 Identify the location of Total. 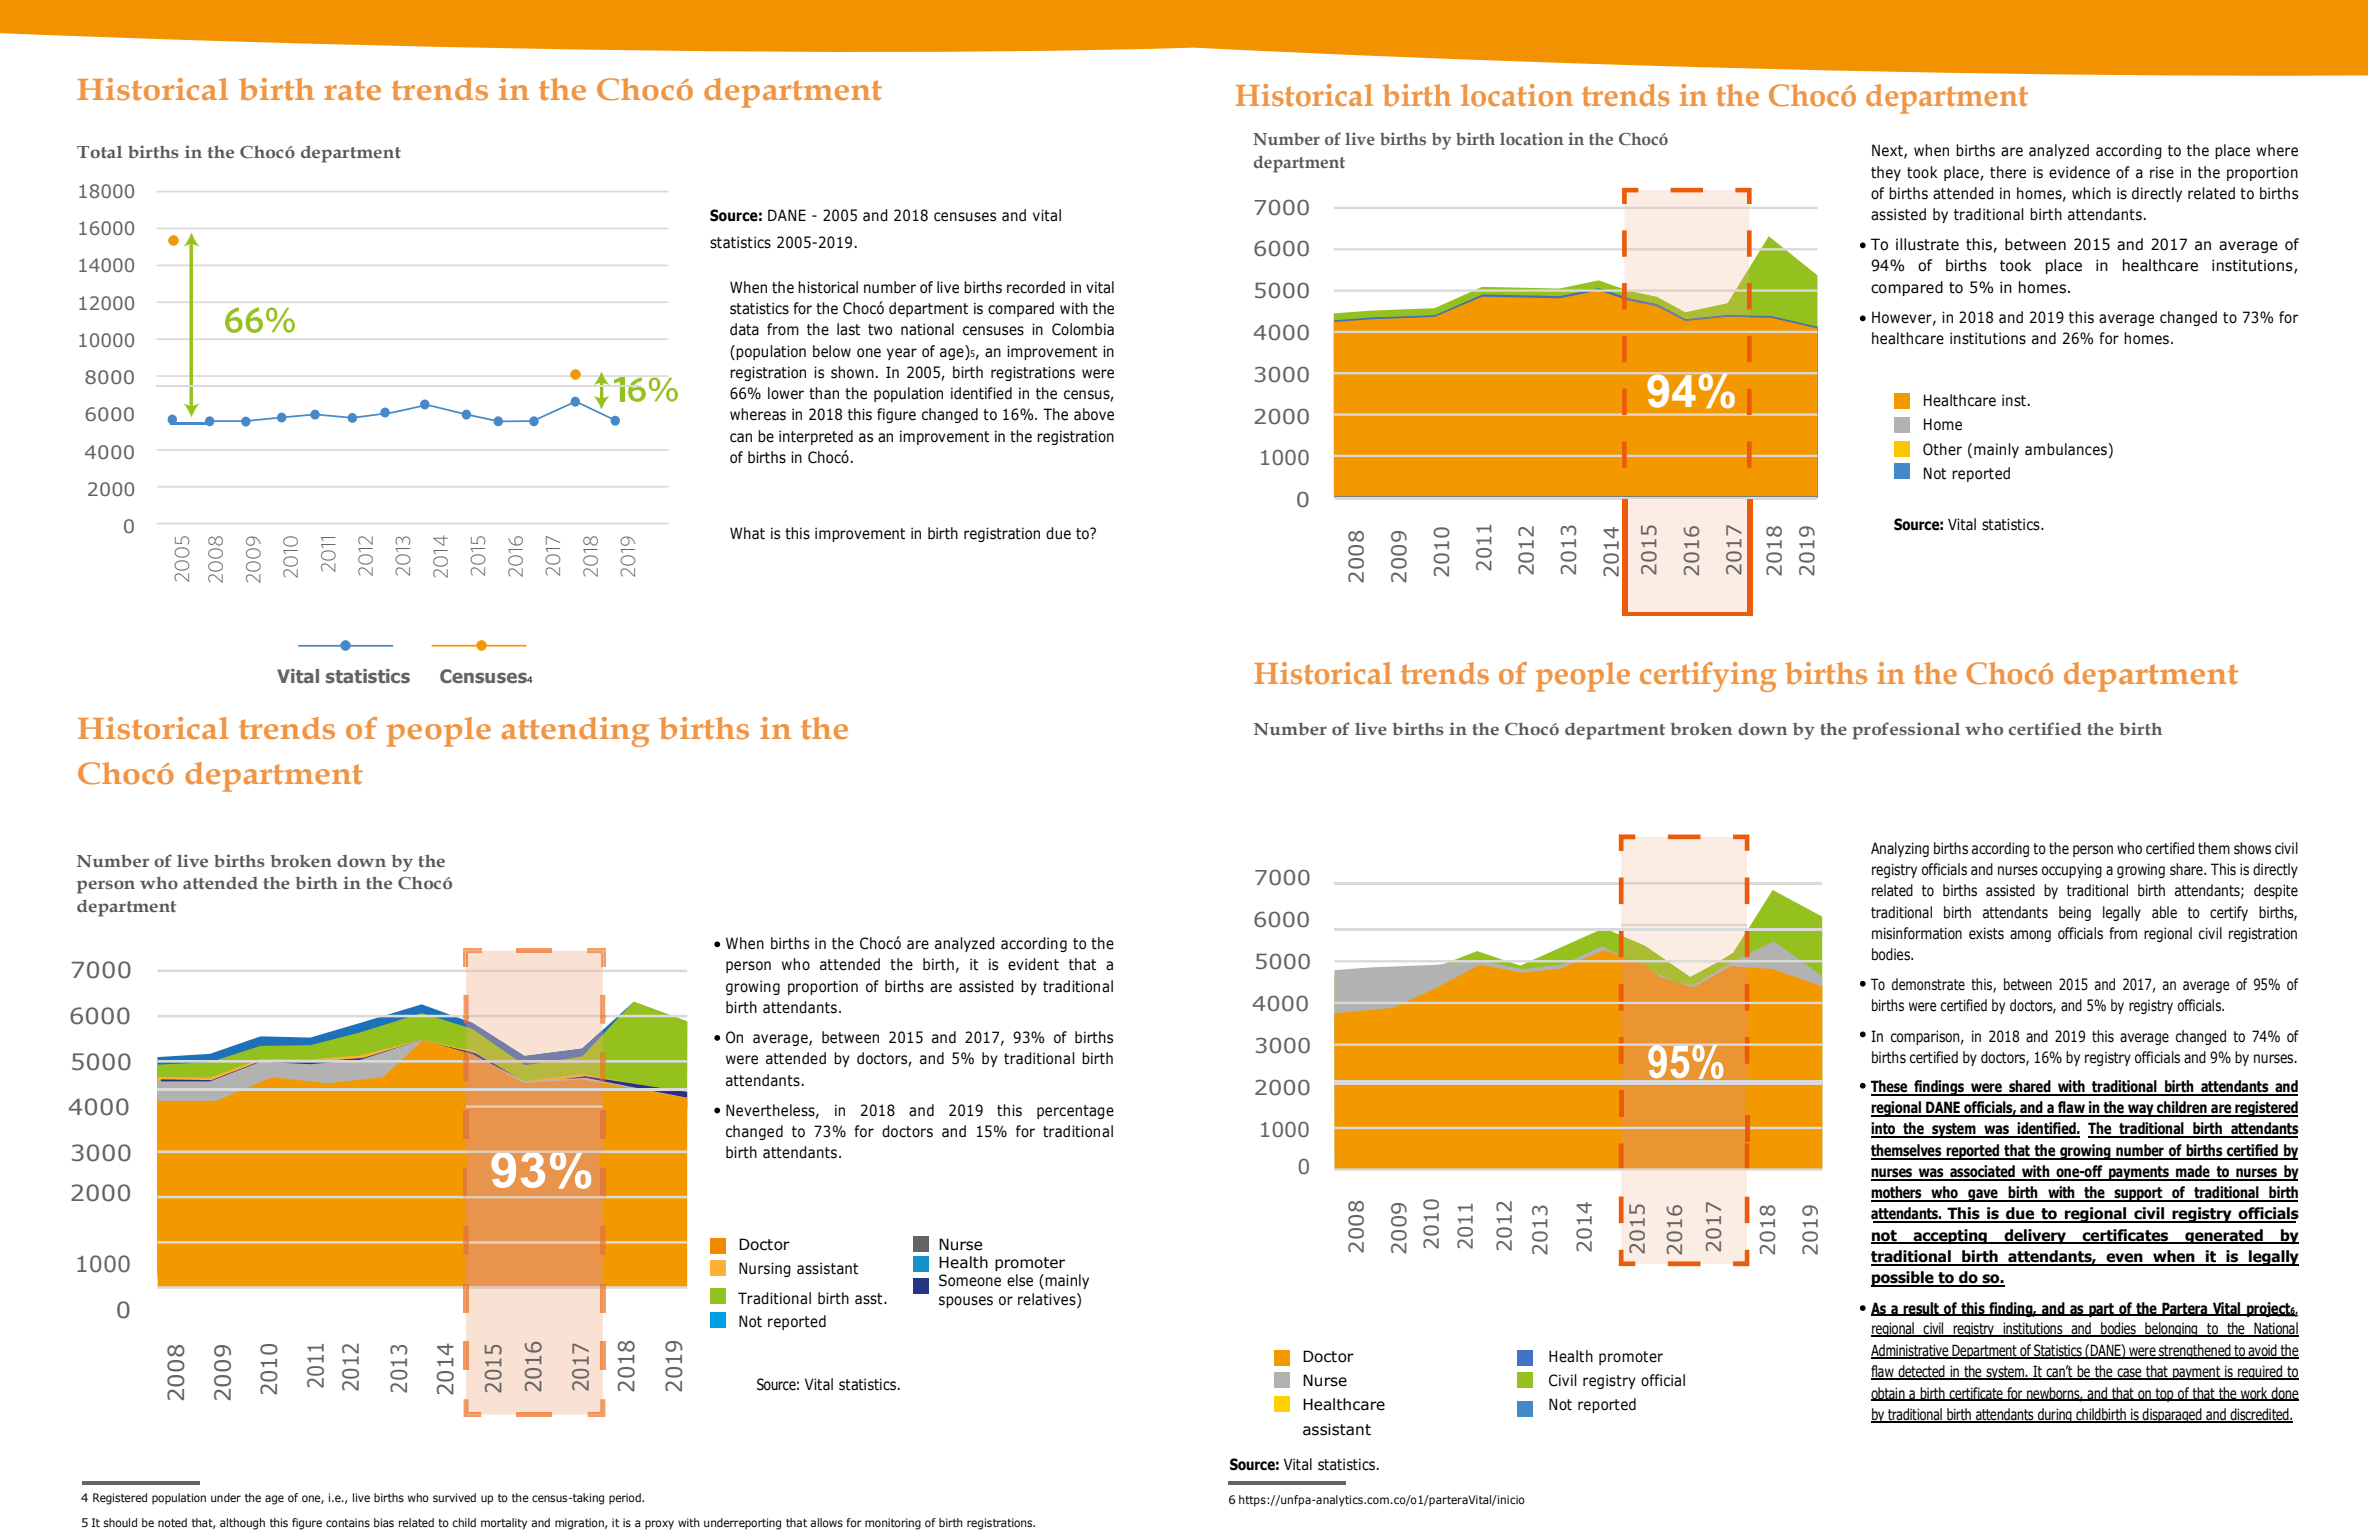
(99, 151).
